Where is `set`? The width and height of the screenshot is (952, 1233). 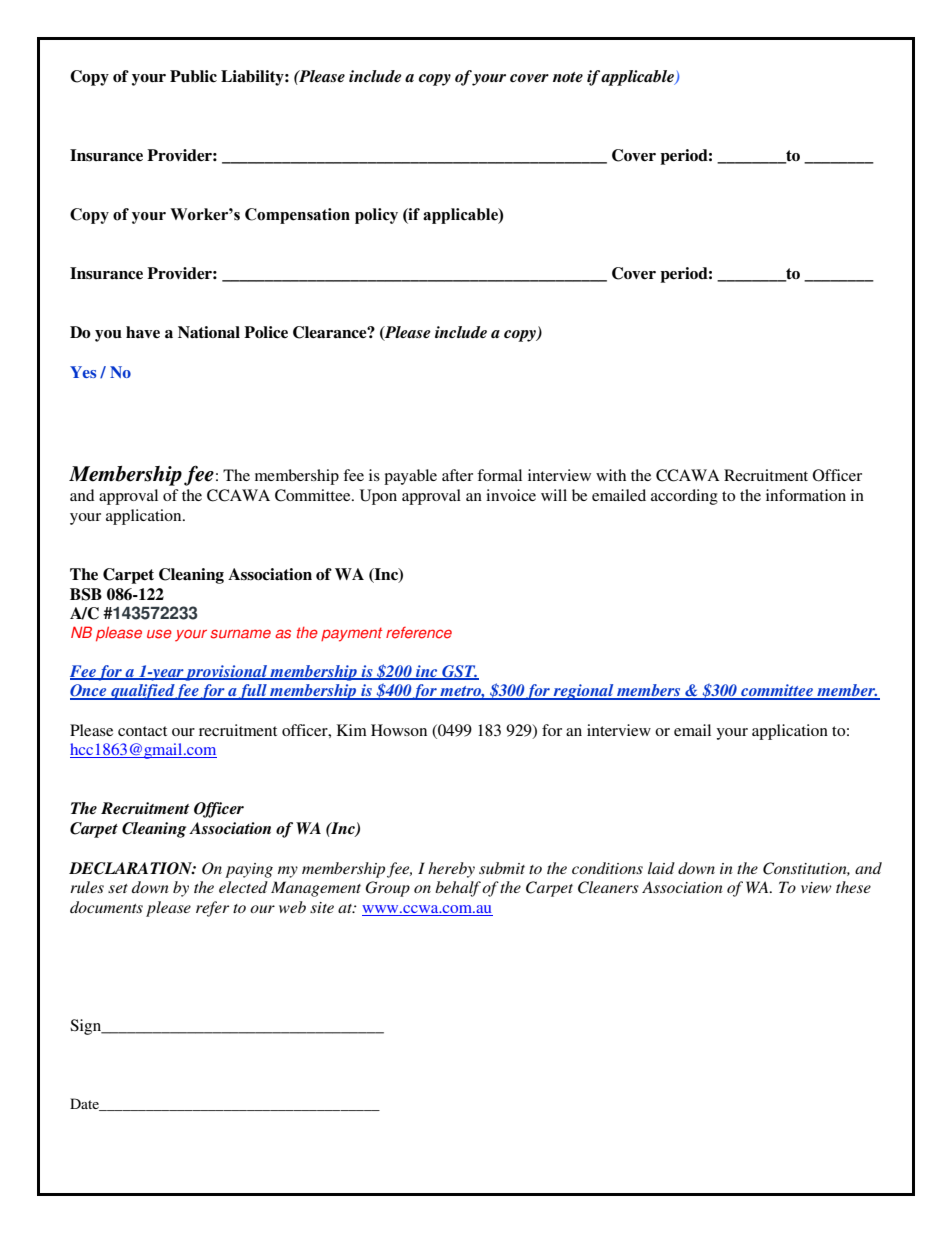 set is located at coordinates (118, 888).
